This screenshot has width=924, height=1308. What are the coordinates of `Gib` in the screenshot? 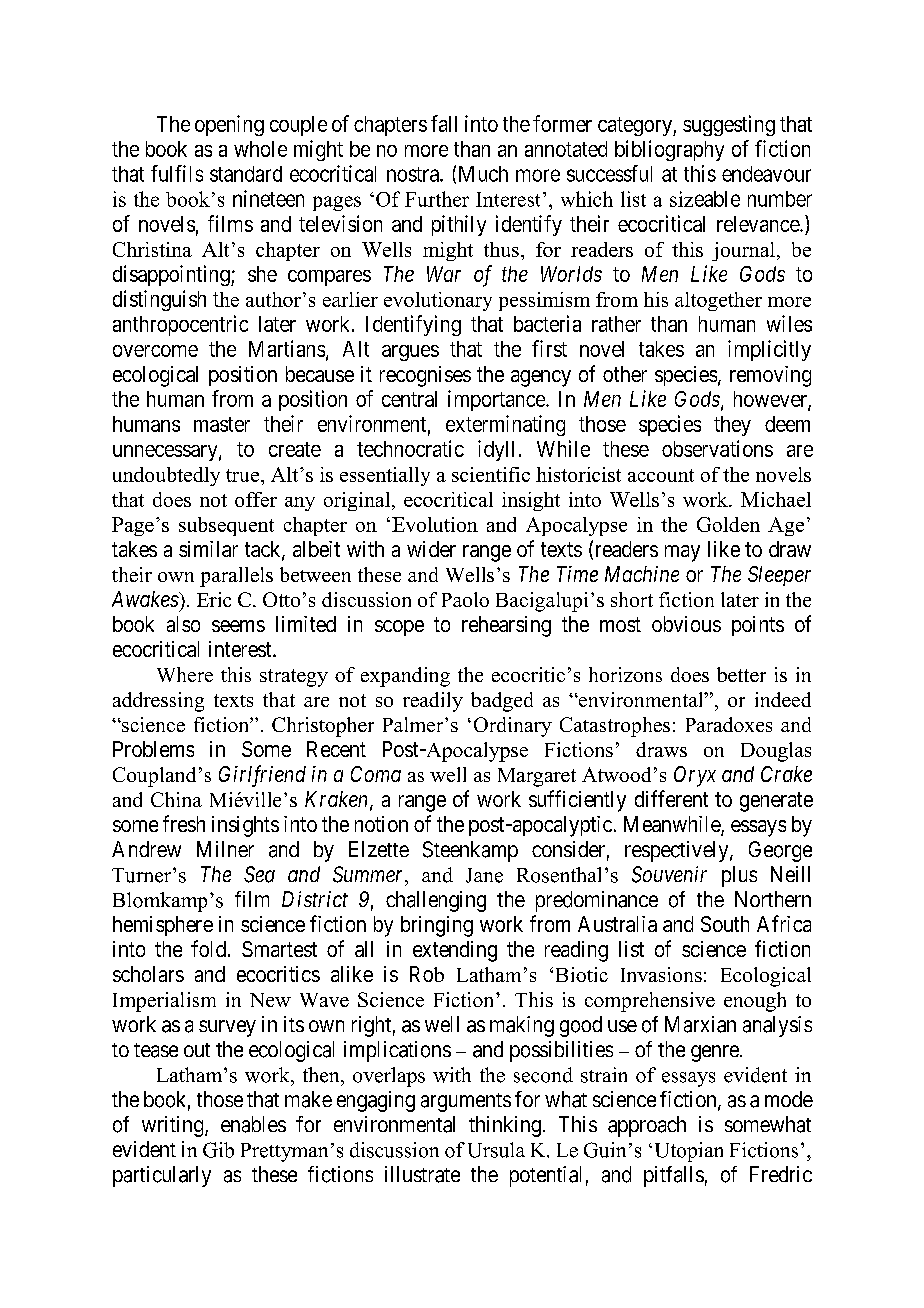 It's located at (218, 1150).
